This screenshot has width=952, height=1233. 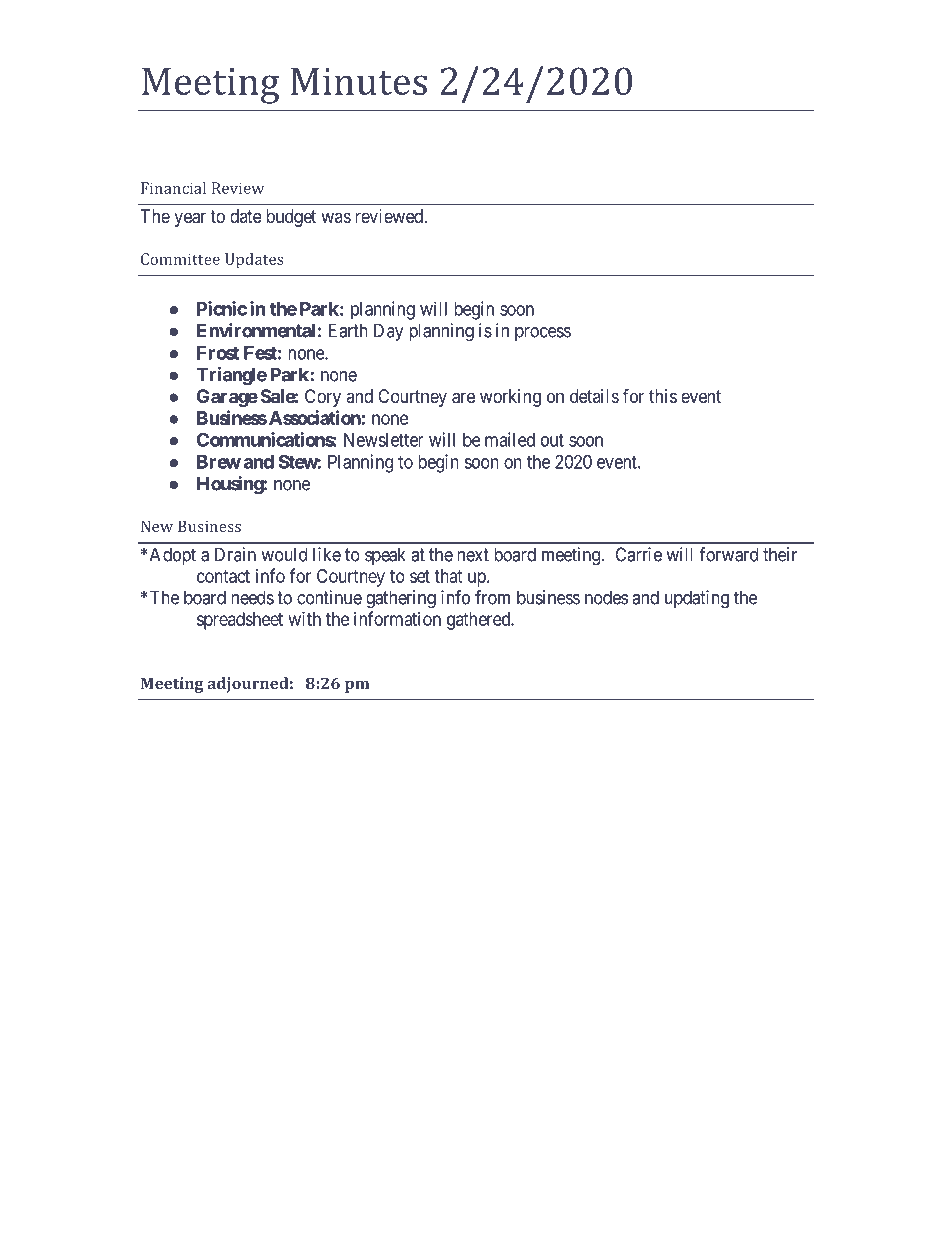 What do you see at coordinates (663, 396) in the screenshot?
I see `this` at bounding box center [663, 396].
